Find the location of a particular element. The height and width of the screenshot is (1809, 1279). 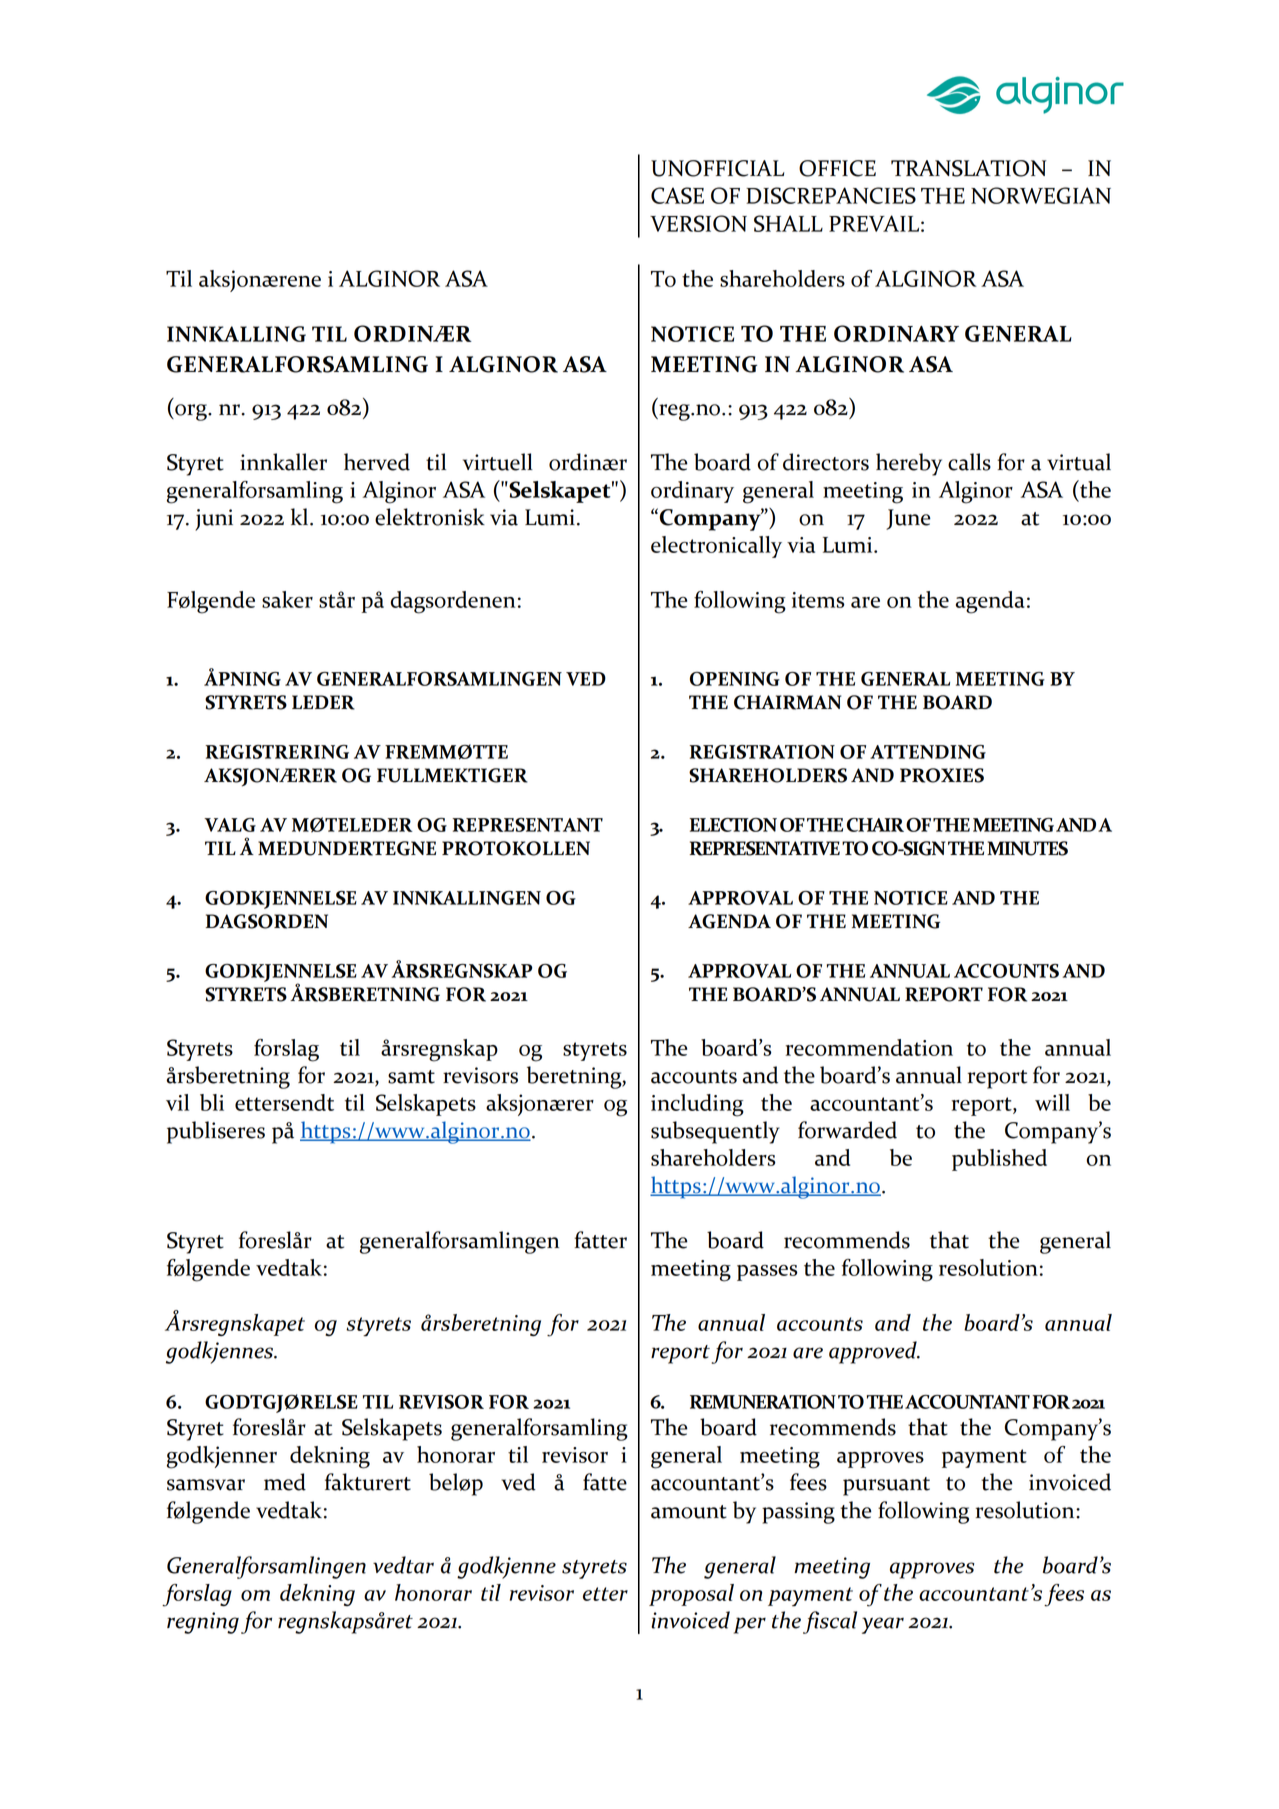

proposal is located at coordinates (691, 1595).
